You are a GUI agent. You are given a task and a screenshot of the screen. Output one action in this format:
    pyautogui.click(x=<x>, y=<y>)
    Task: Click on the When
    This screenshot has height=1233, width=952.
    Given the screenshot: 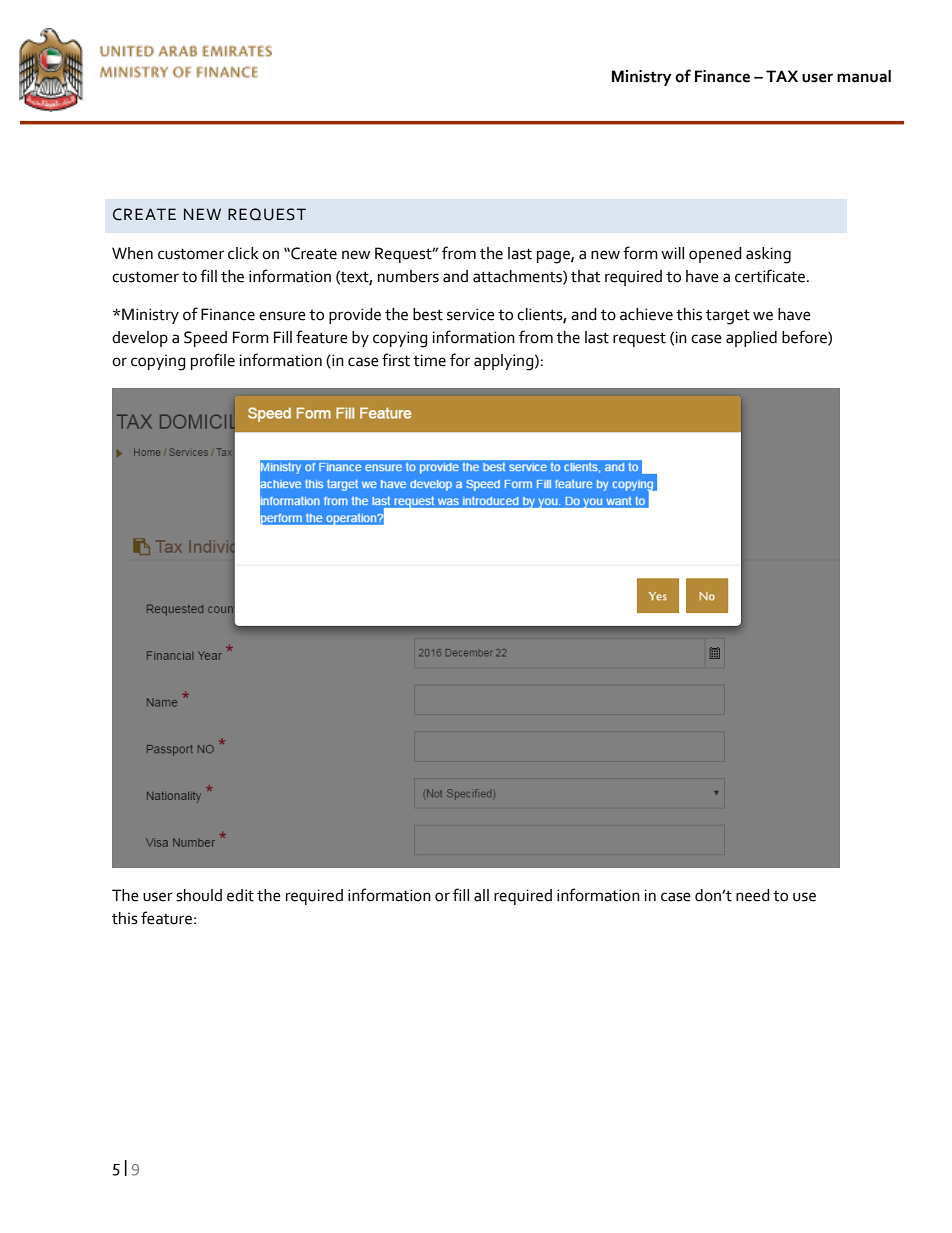 What is the action you would take?
    pyautogui.click(x=132, y=253)
